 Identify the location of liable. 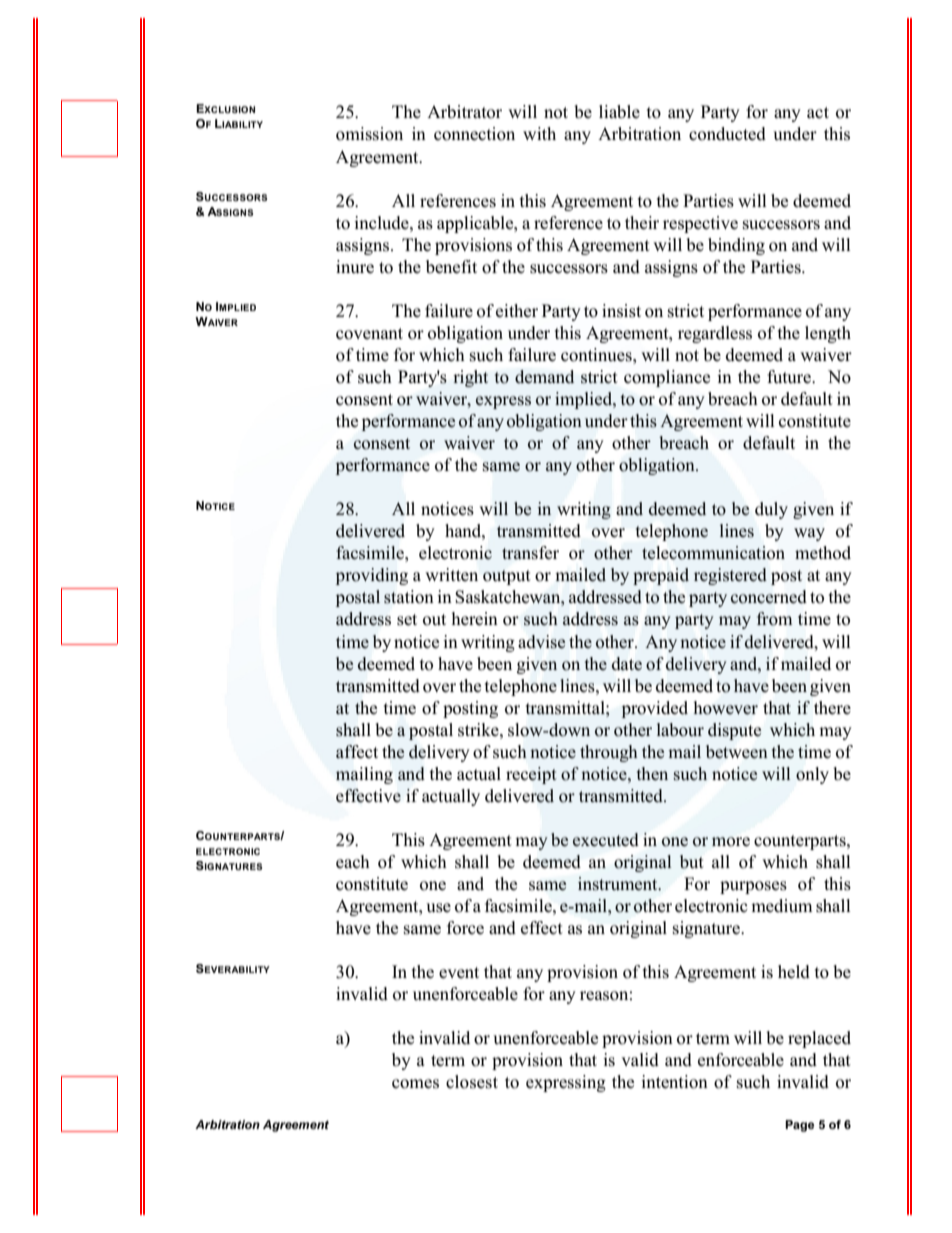
(619, 112).
